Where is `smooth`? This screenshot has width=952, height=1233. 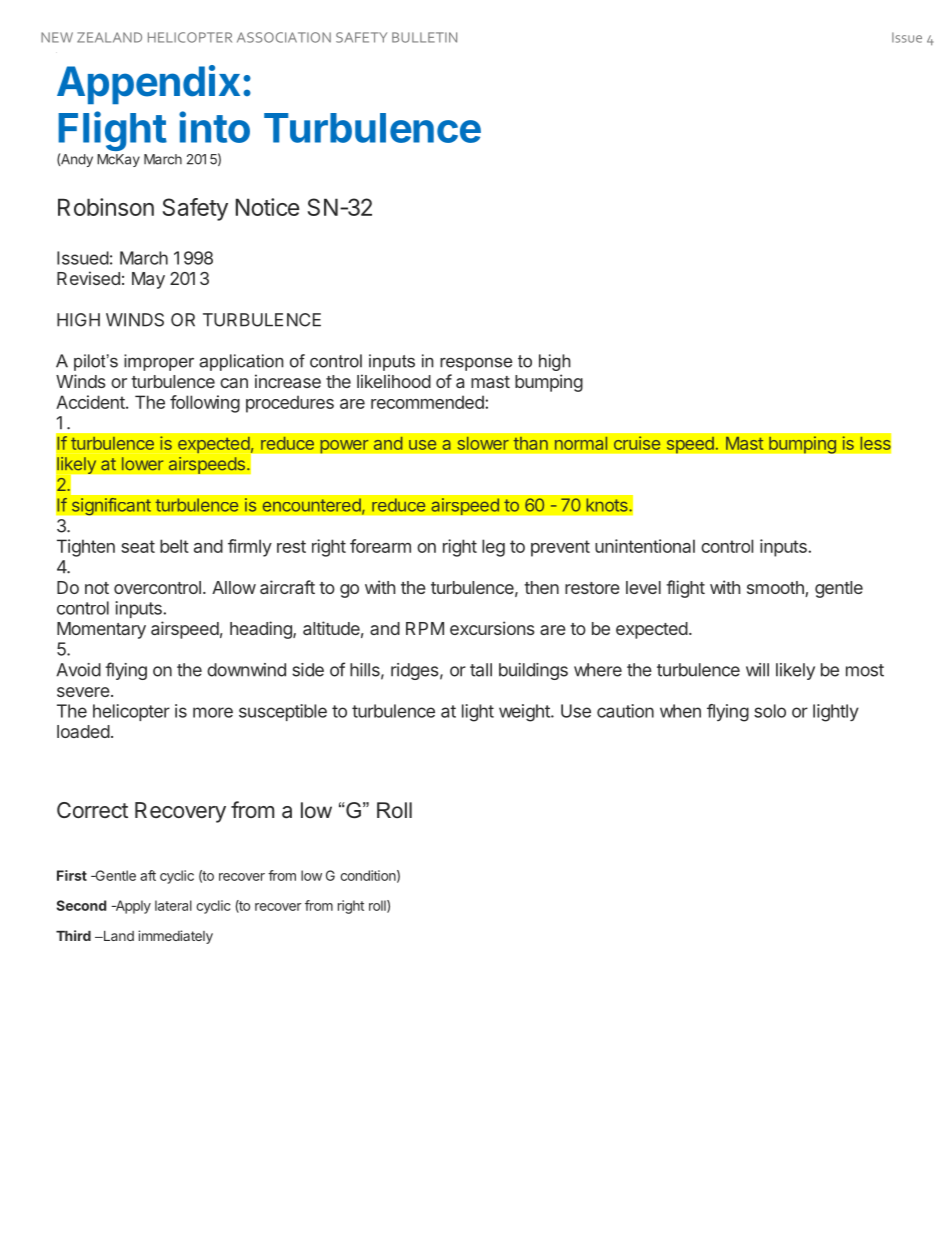
smooth is located at coordinates (776, 589).
